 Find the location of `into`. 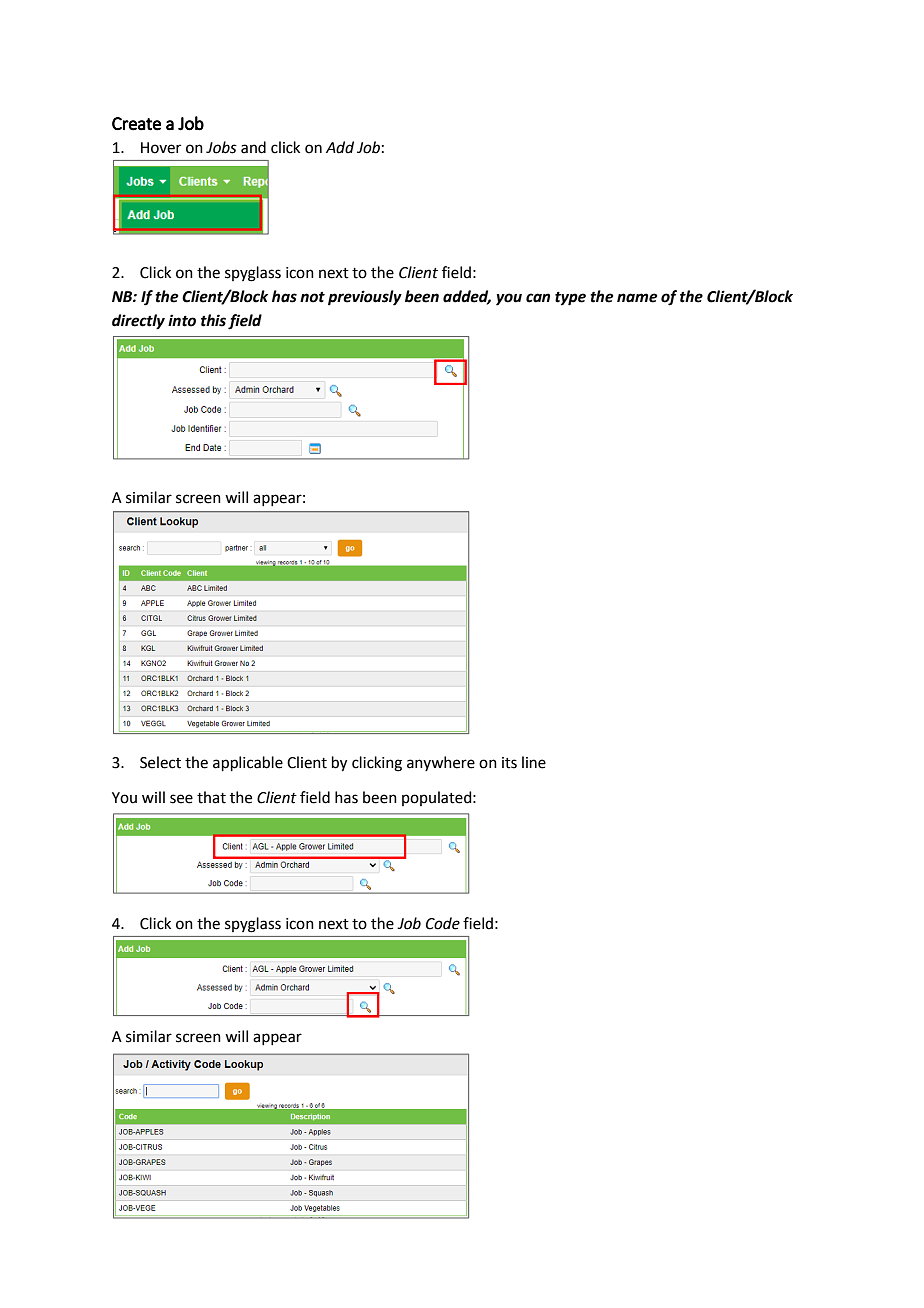

into is located at coordinates (182, 320).
